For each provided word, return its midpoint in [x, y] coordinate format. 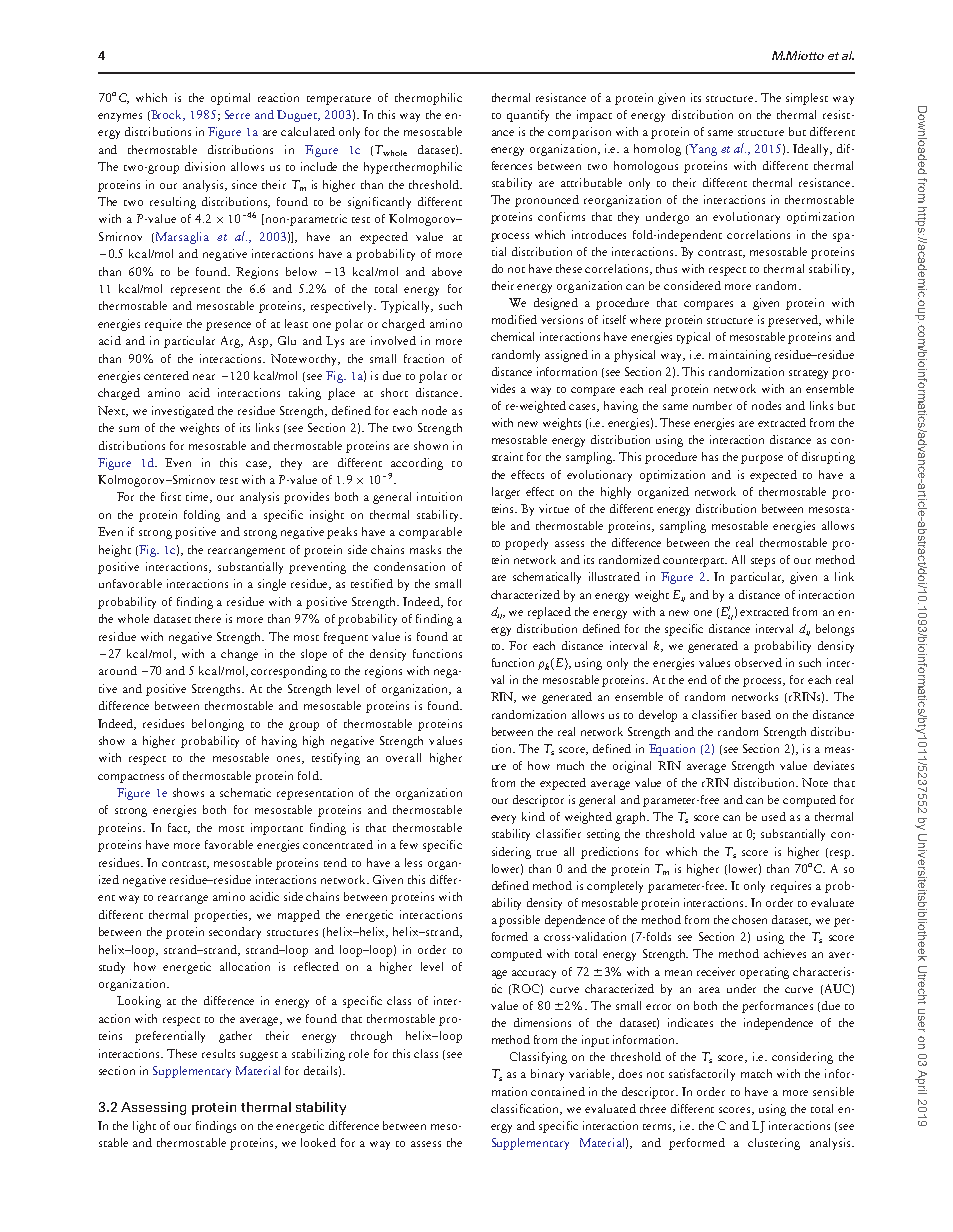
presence [228, 326]
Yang [702, 150]
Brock [167, 115]
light [144, 1127]
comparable [430, 533]
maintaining [740, 356]
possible [519, 921]
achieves [785, 953]
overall [403, 757]
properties [222, 916]
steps [763, 562]
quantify [528, 116]
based [756, 714]
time [198, 497]
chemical [512, 336]
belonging [218, 725]
